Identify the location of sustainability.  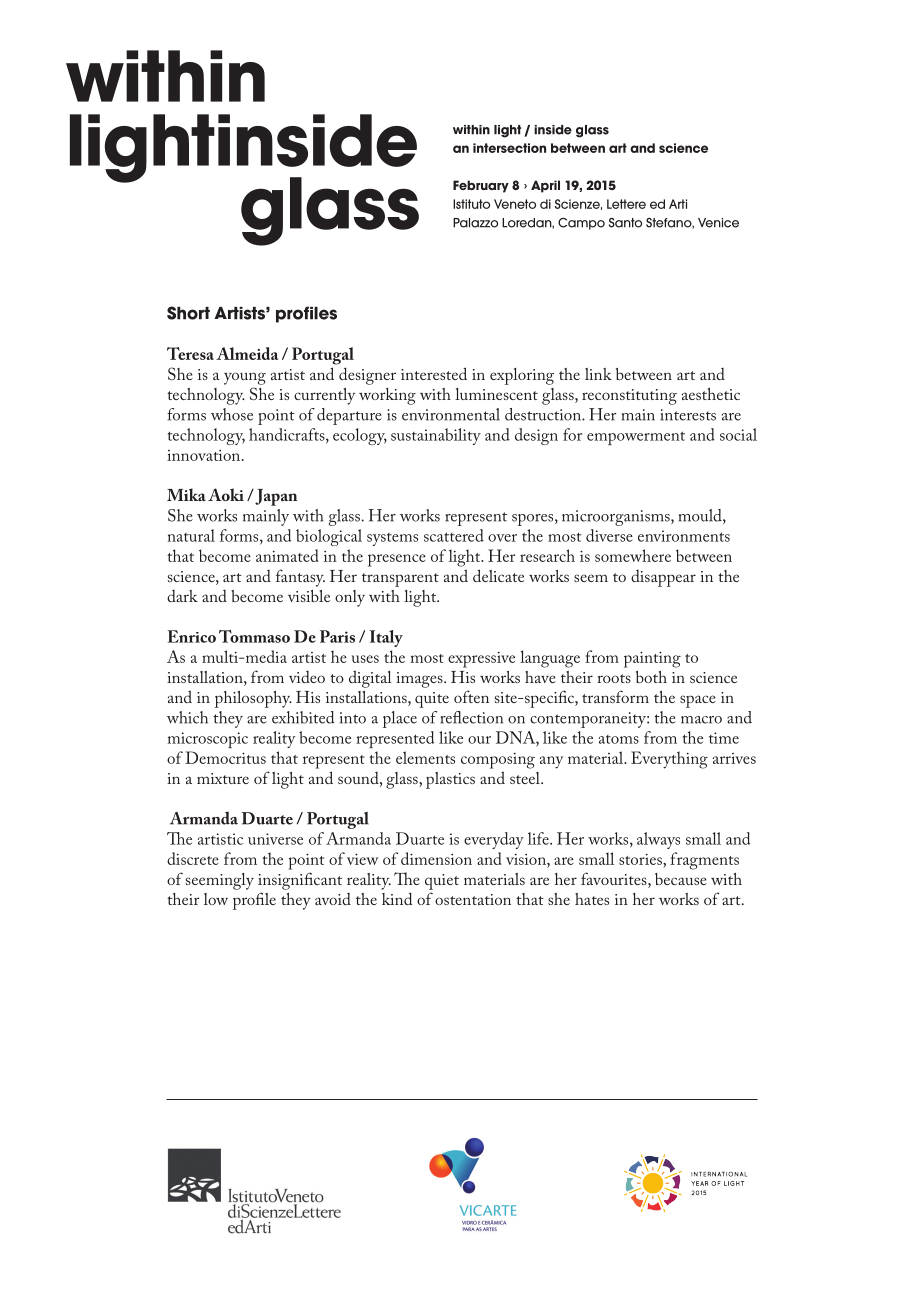
(436, 436).
